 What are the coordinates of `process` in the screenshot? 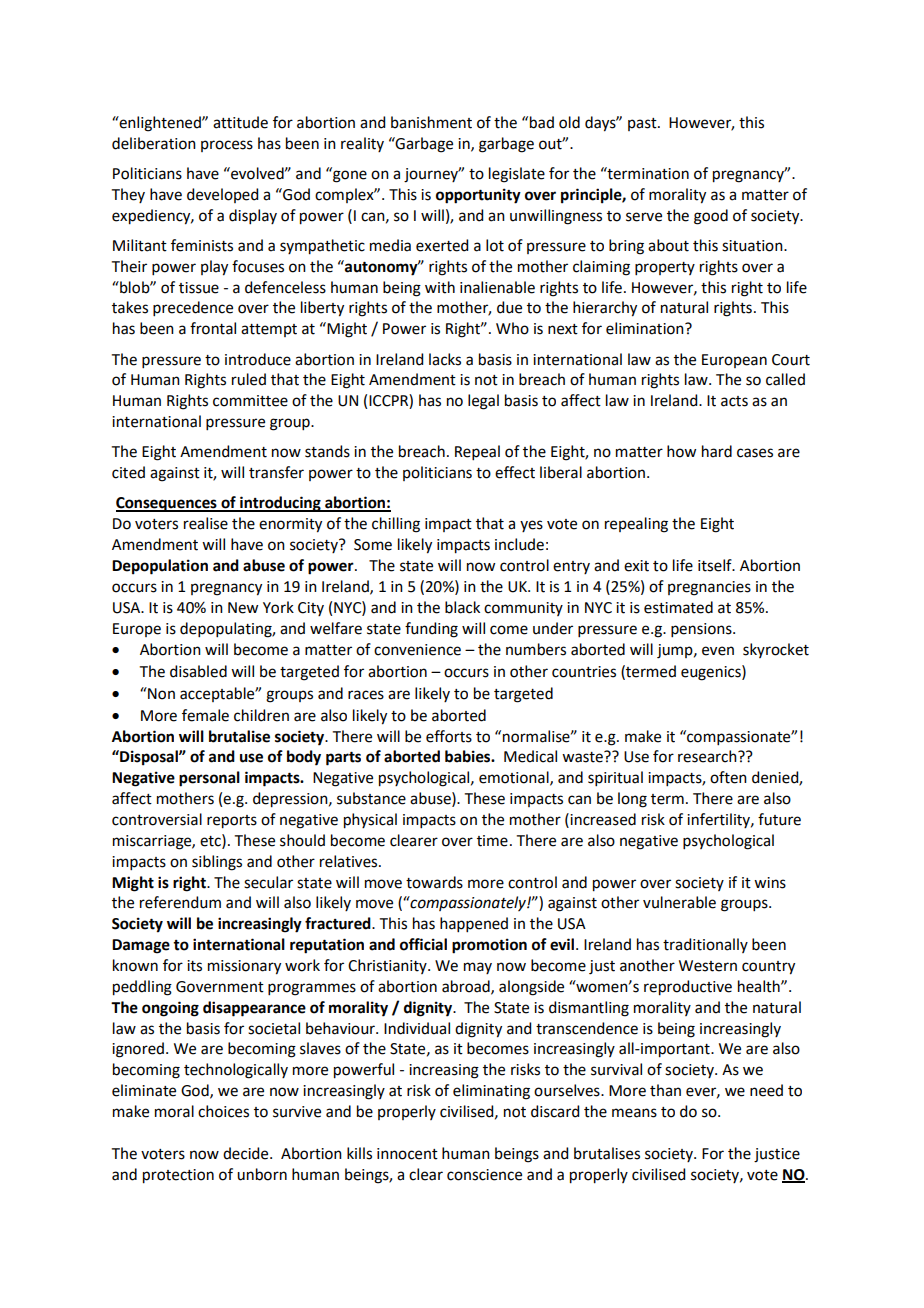 It's located at (227, 146).
